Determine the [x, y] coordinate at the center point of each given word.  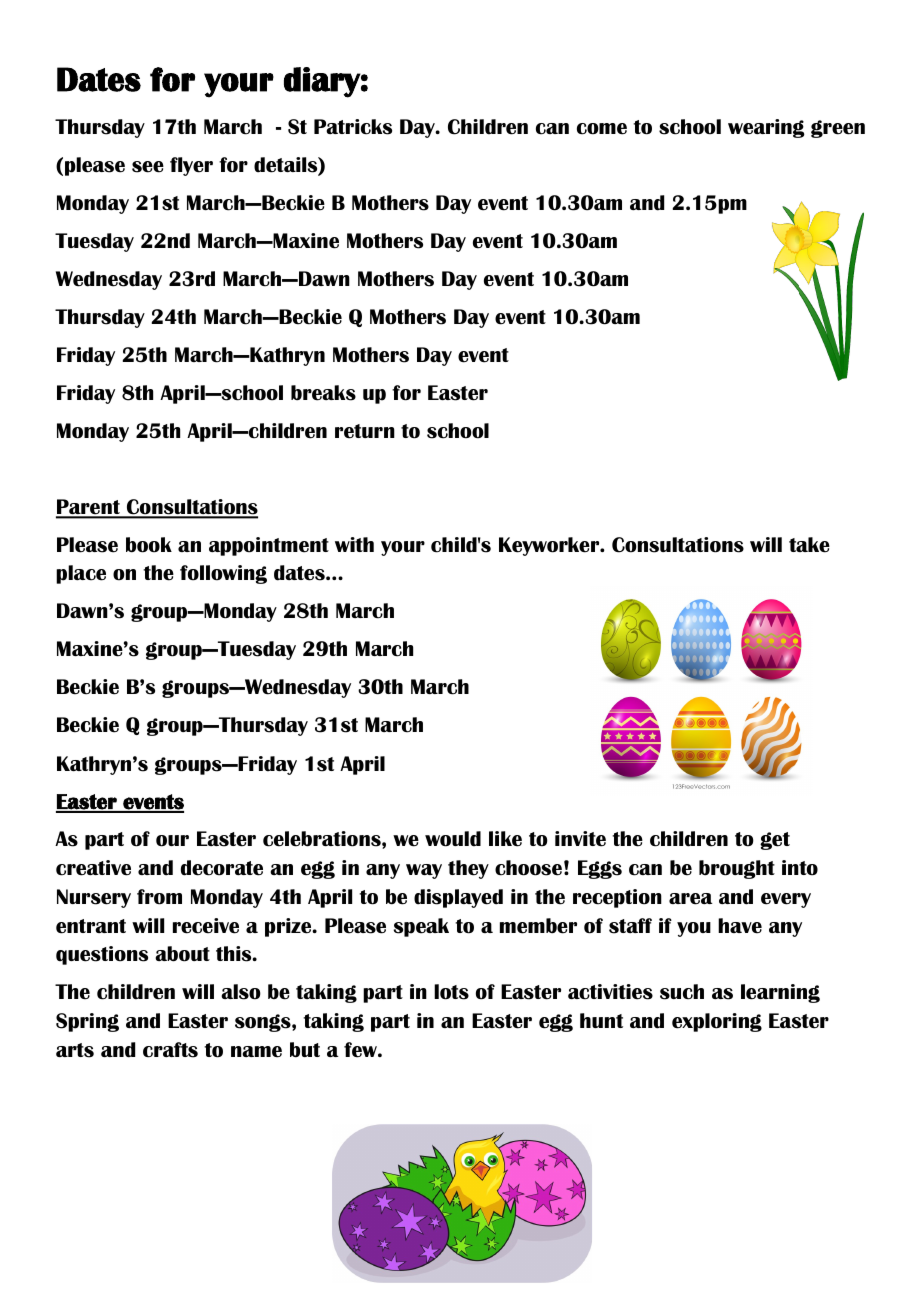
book [149, 545]
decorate [222, 868]
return [365, 431]
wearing [766, 128]
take [809, 545]
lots [451, 992]
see [148, 167]
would [453, 839]
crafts [170, 1050]
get [775, 841]
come [602, 129]
